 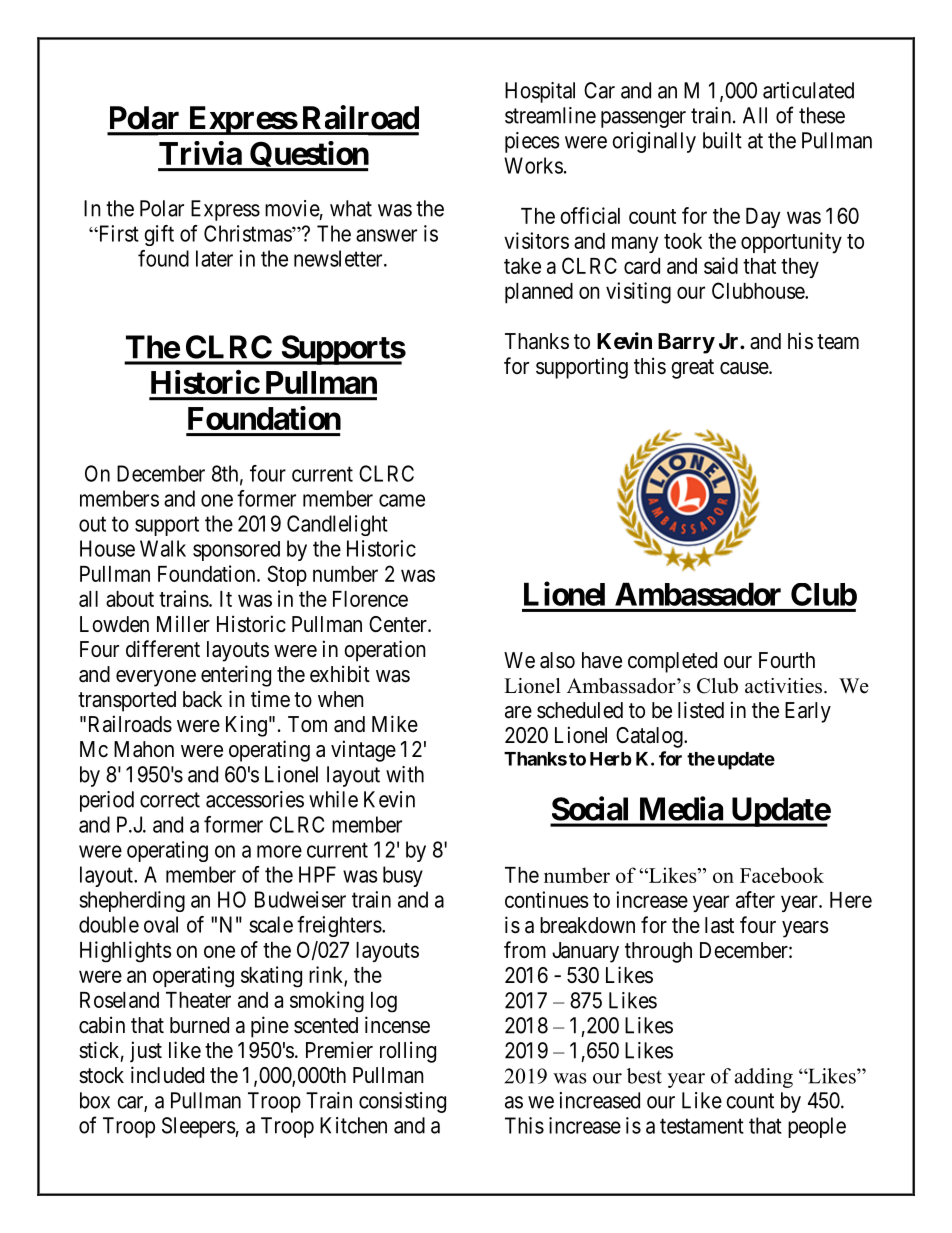 What do you see at coordinates (399, 624) in the image?
I see `Center` at bounding box center [399, 624].
